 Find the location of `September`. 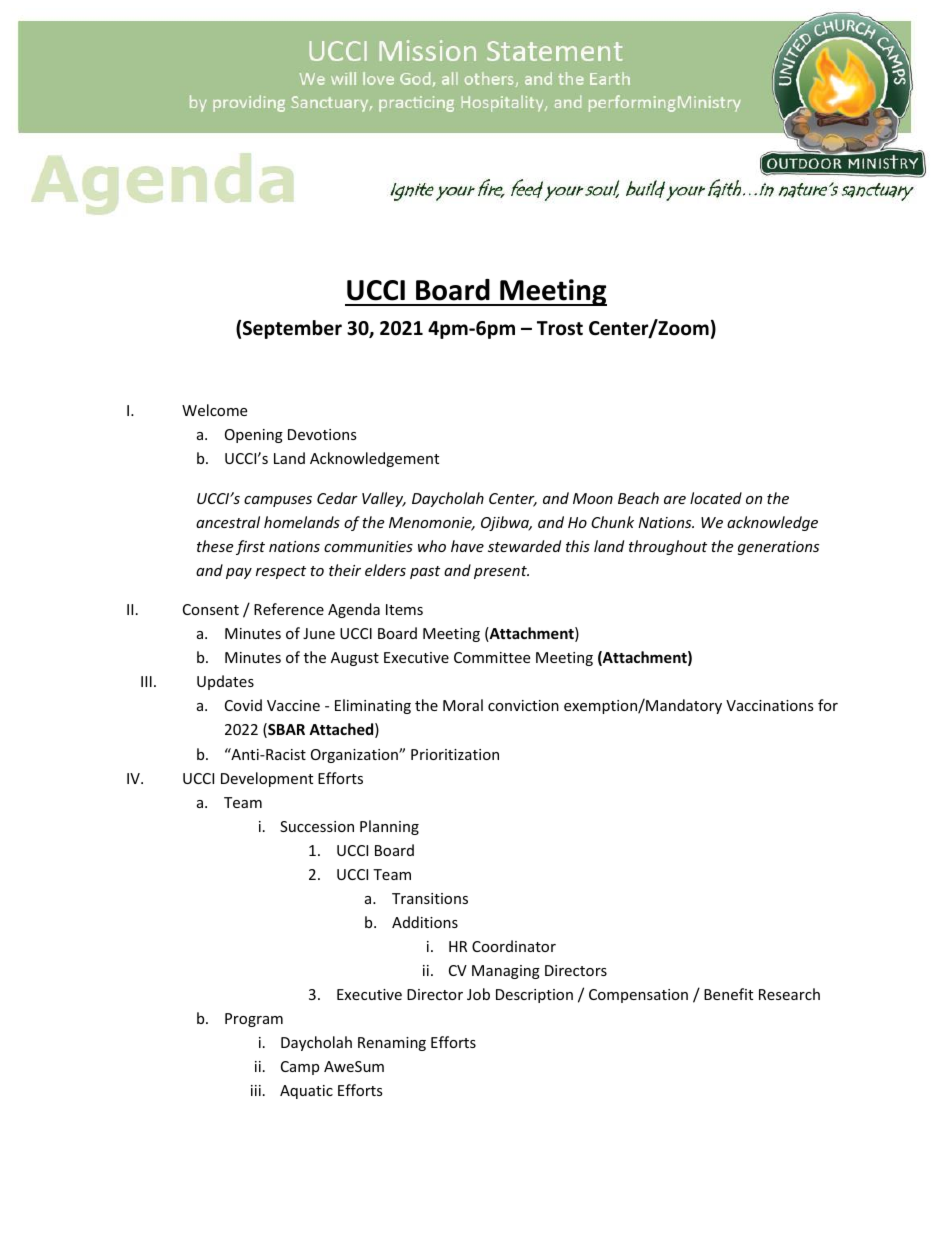

September is located at coordinates (292, 329).
